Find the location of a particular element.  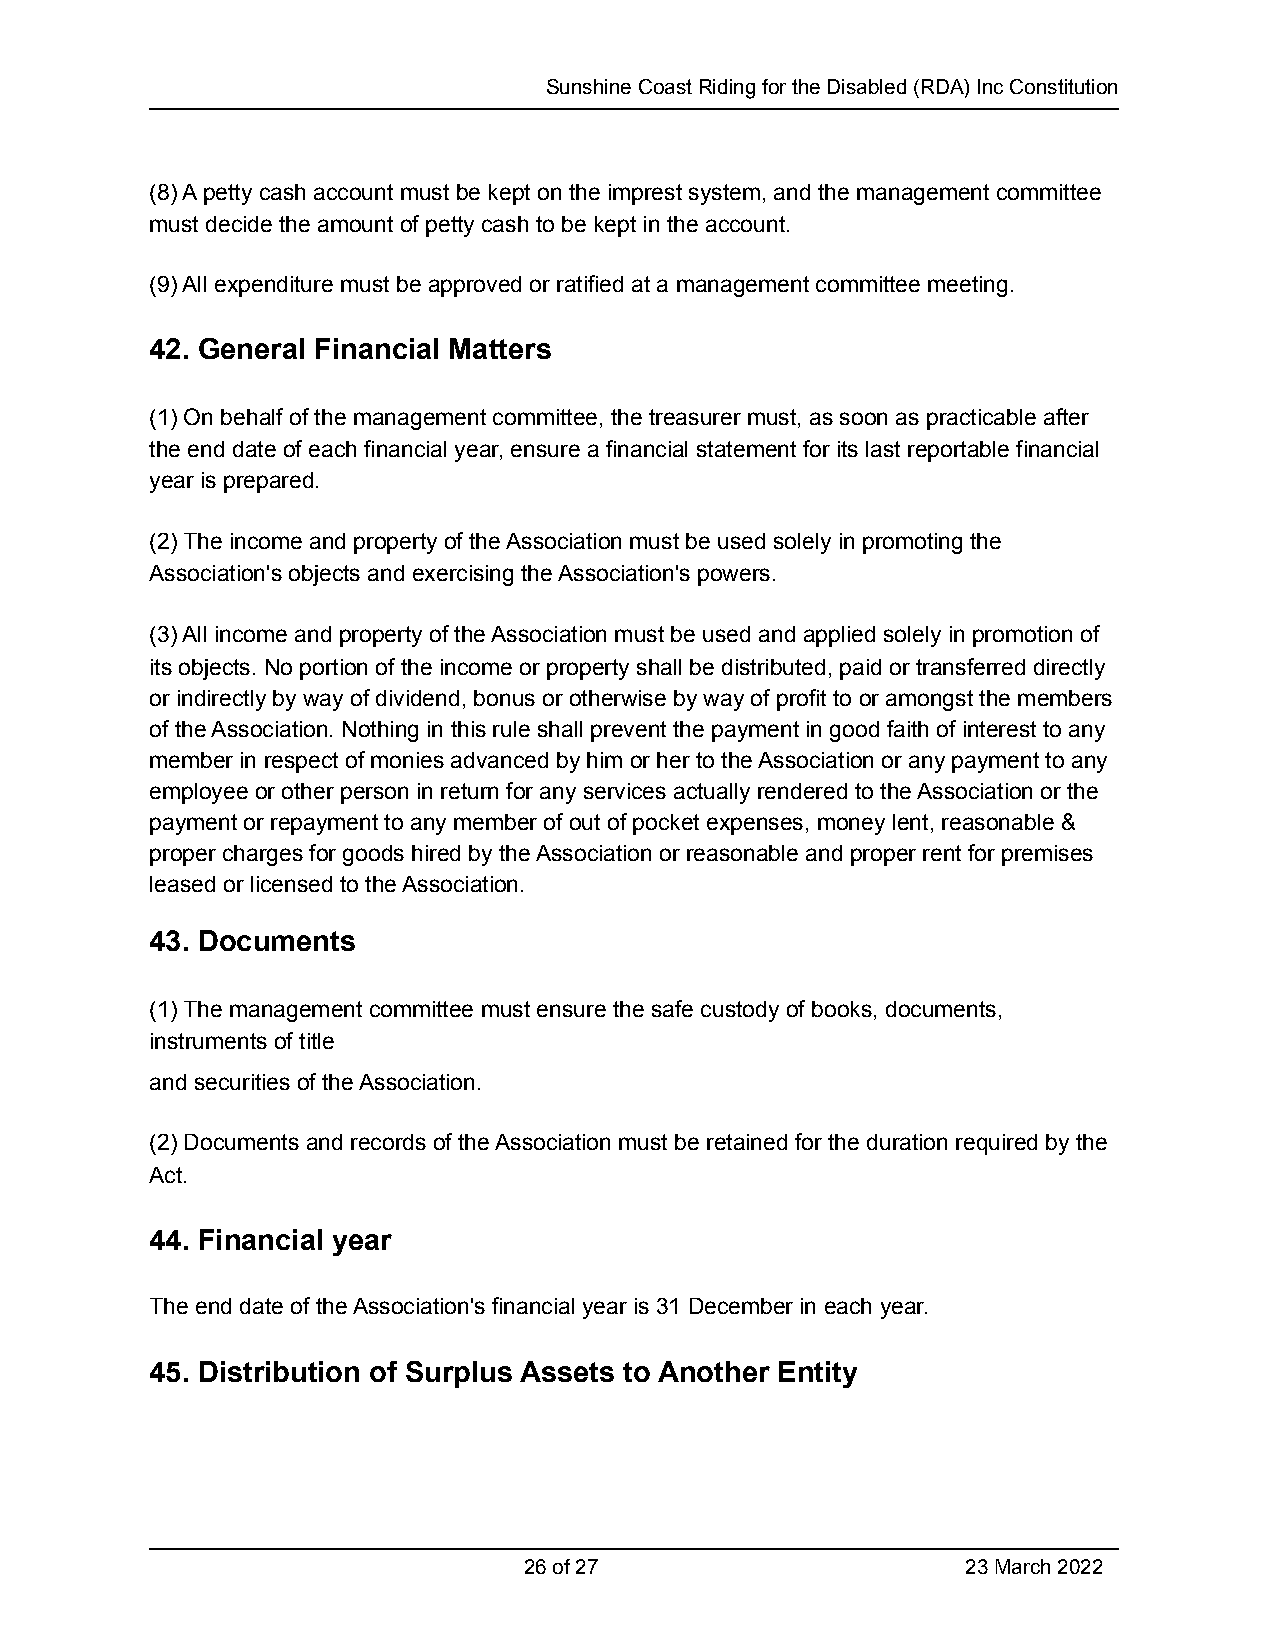

Sunshine is located at coordinates (589, 86).
